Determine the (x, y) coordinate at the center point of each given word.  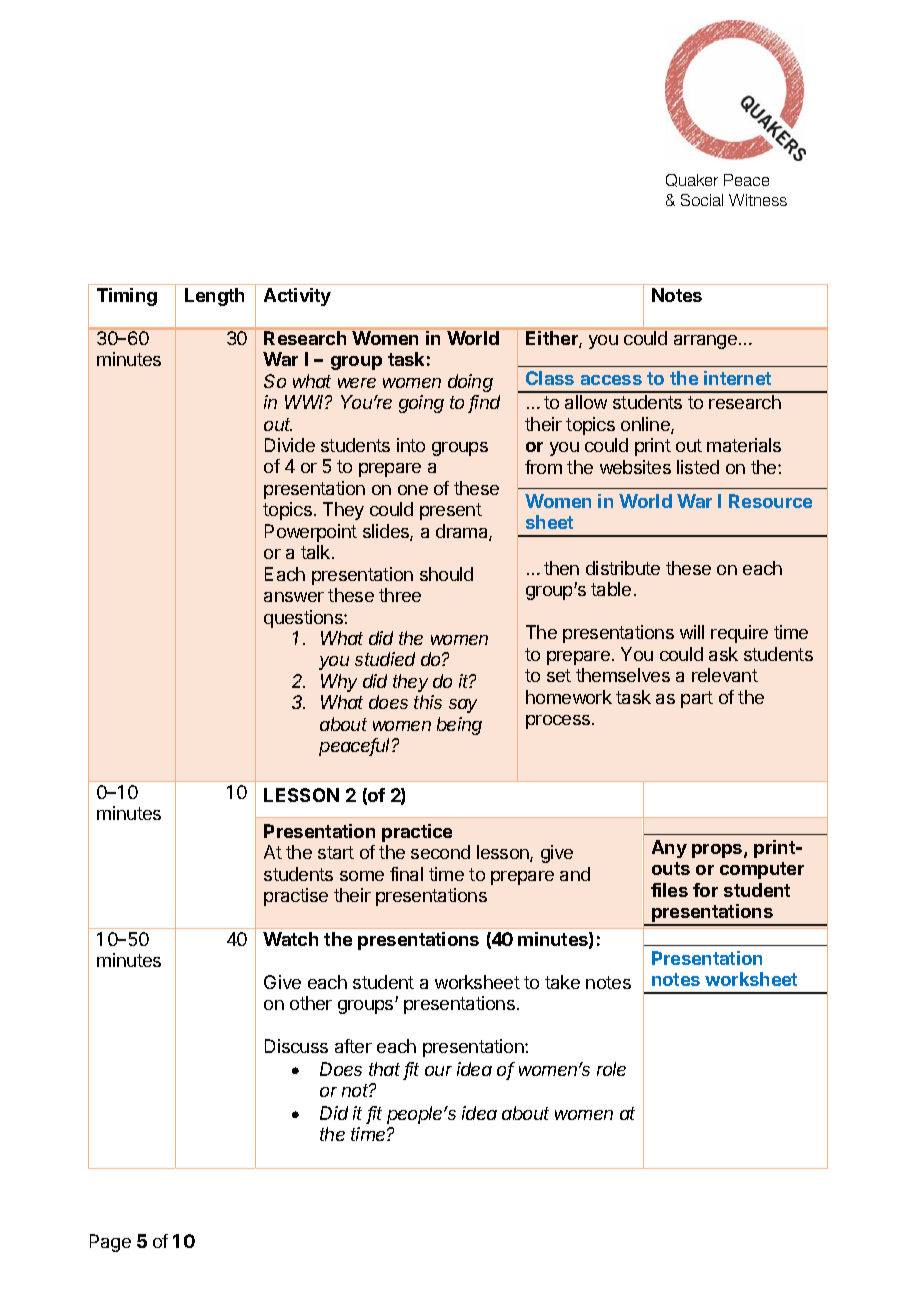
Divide (290, 445)
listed (698, 467)
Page (110, 1243)
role (611, 1069)
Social (702, 200)
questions (304, 619)
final (406, 874)
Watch (290, 939)
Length (214, 297)
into (411, 445)
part (697, 699)
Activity (297, 297)
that (384, 1069)
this (428, 702)
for (705, 890)
